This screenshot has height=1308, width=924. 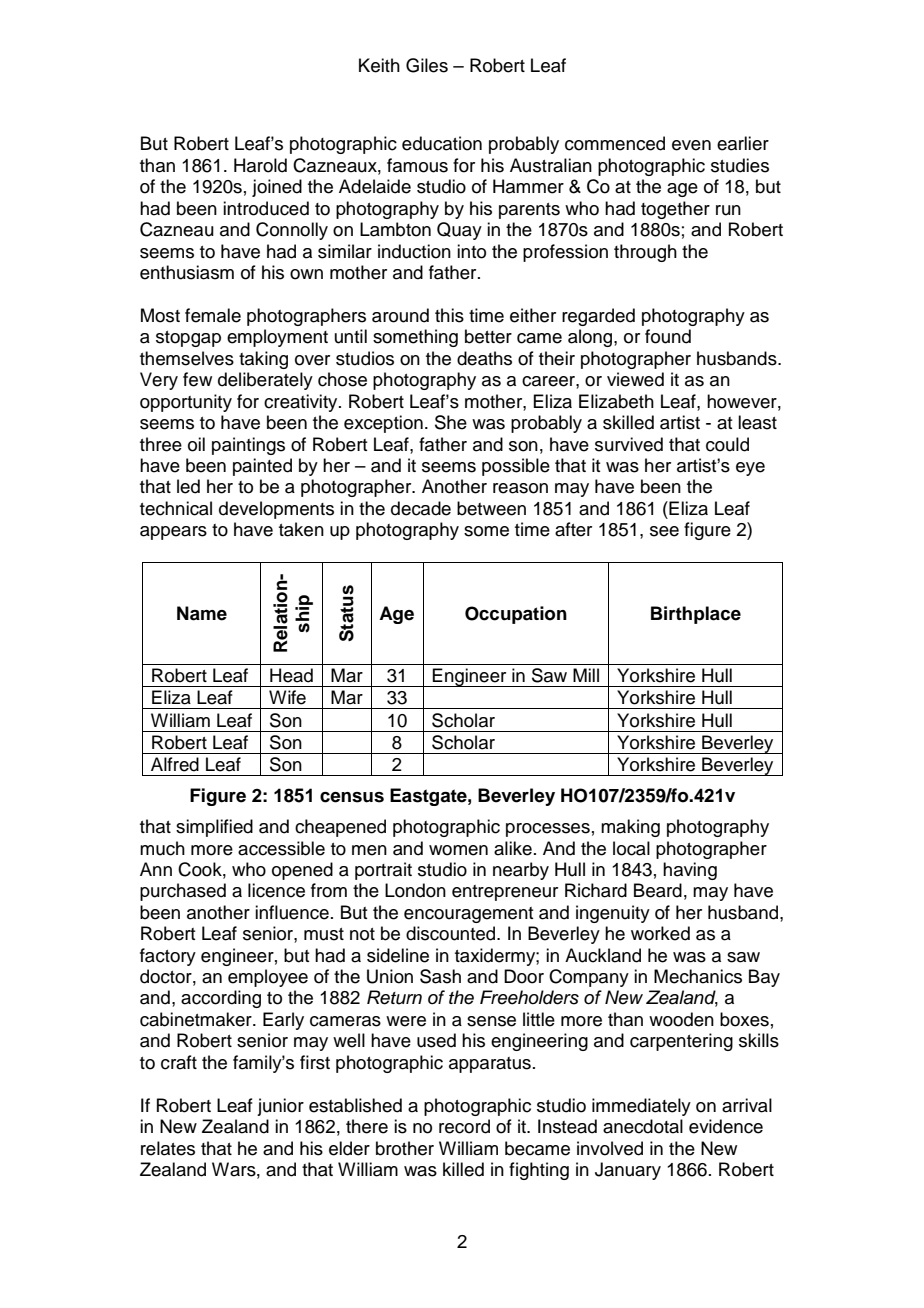 I want to click on women, so click(x=458, y=850).
